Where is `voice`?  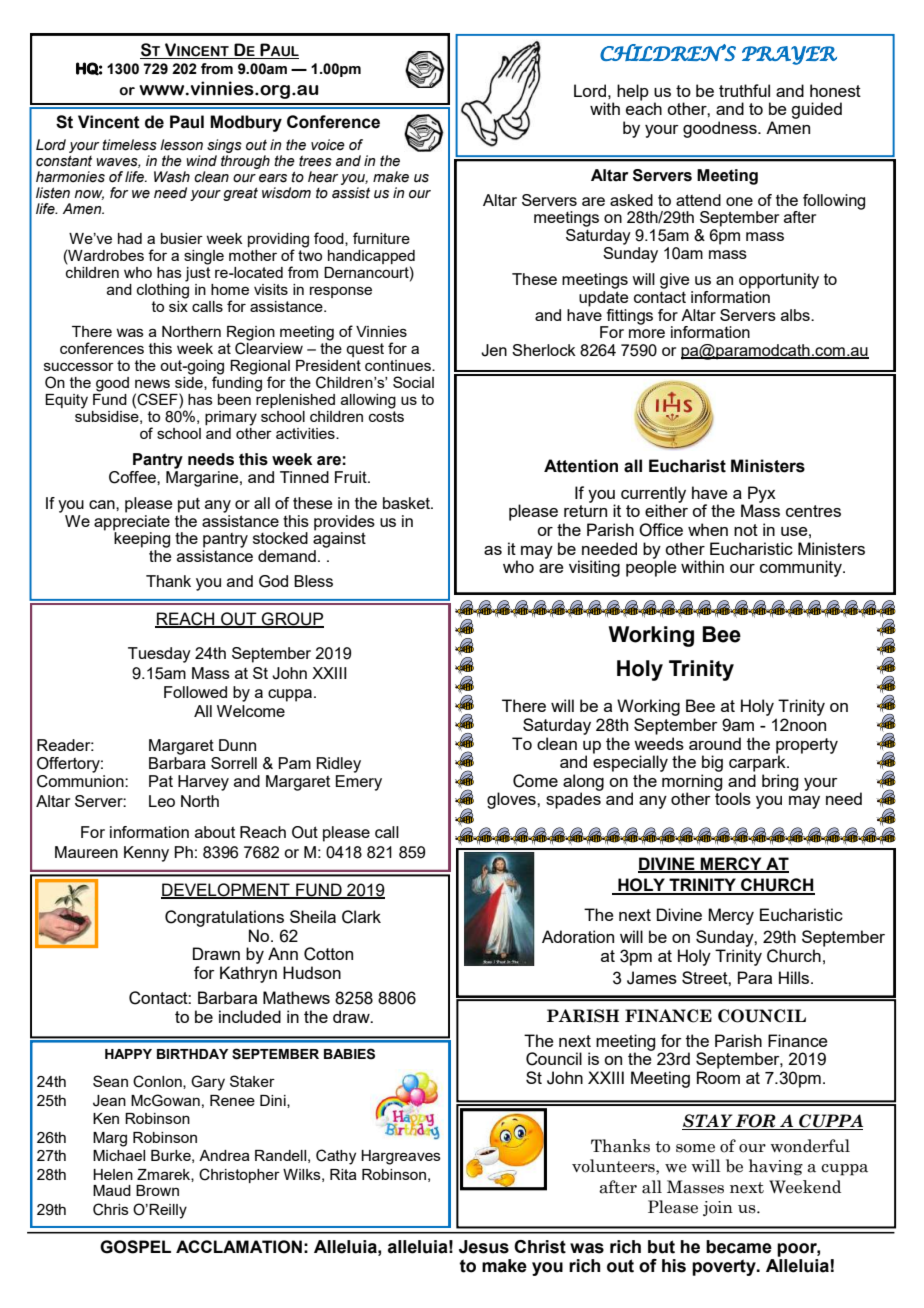 voice is located at coordinates (328, 145).
